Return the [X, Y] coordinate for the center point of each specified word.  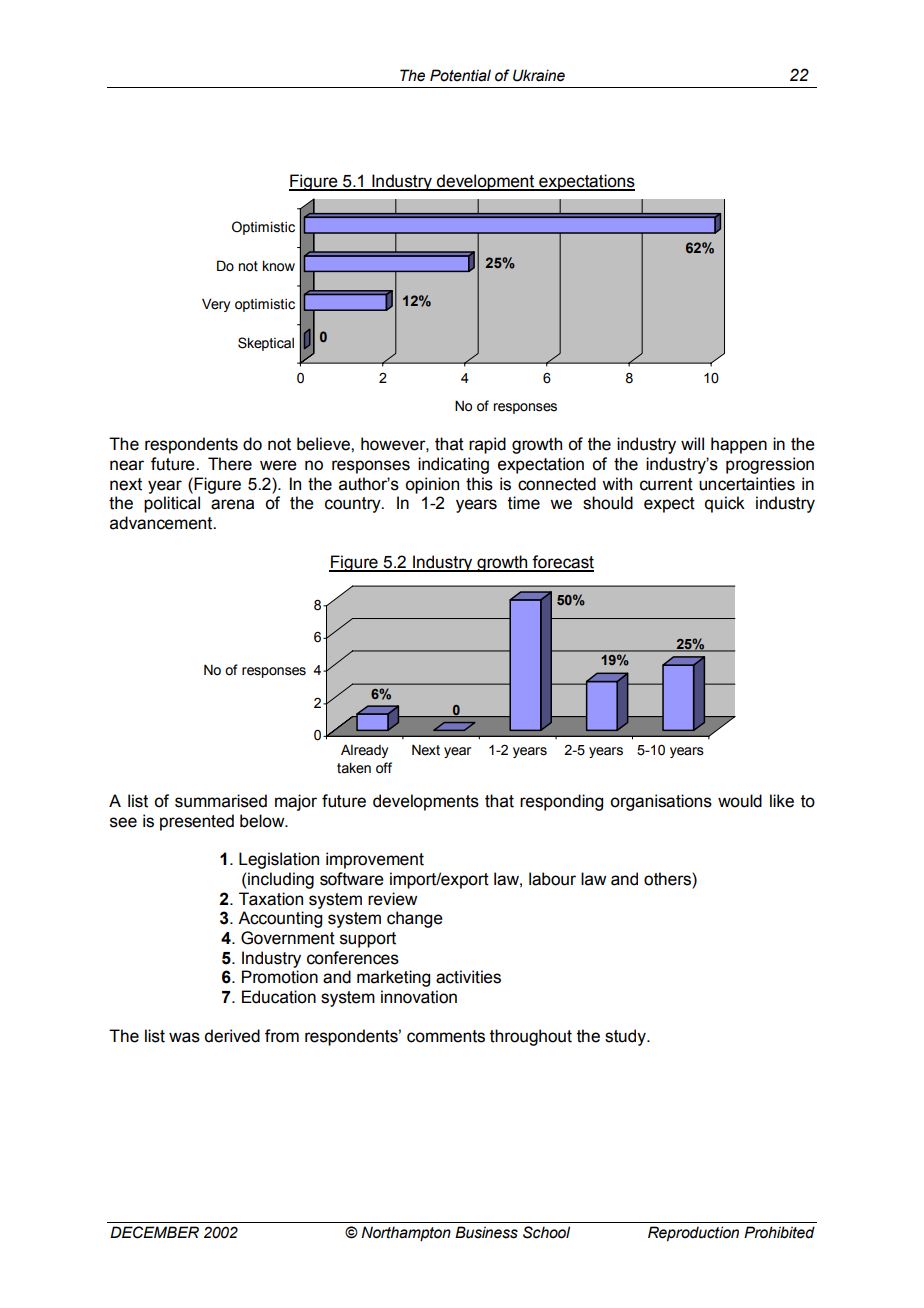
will [692, 443]
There [230, 464]
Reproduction [693, 1234]
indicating [453, 465]
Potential [460, 75]
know [279, 266]
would [740, 801]
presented [197, 822]
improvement [375, 860]
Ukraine [539, 75]
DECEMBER [154, 1232]
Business [486, 1232]
